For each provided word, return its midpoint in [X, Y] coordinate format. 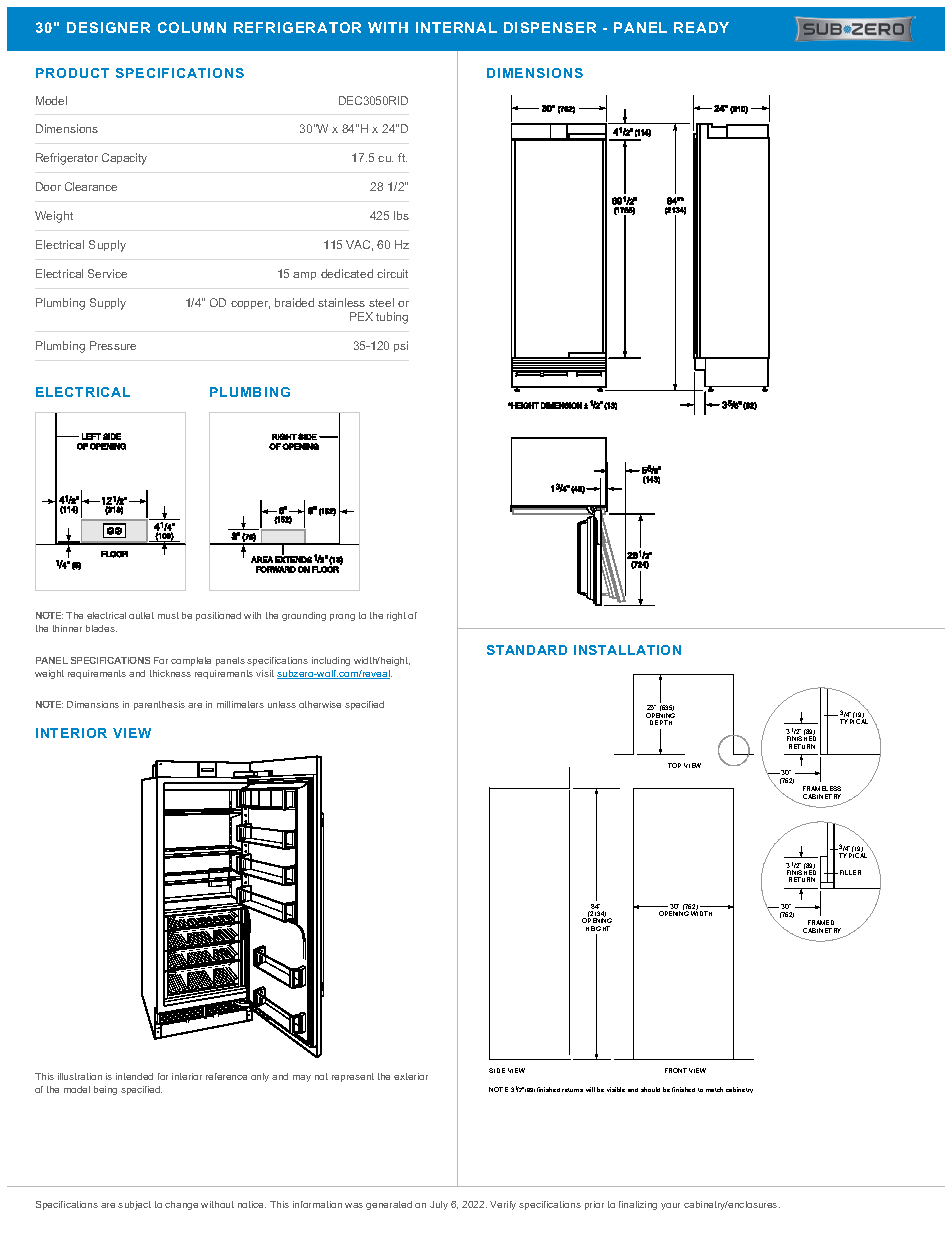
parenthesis [159, 705]
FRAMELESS [822, 788]
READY [701, 27]
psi [401, 346]
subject [134, 1205]
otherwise [320, 704]
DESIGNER [108, 27]
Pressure [113, 345]
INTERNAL [456, 27]
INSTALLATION [627, 650]
